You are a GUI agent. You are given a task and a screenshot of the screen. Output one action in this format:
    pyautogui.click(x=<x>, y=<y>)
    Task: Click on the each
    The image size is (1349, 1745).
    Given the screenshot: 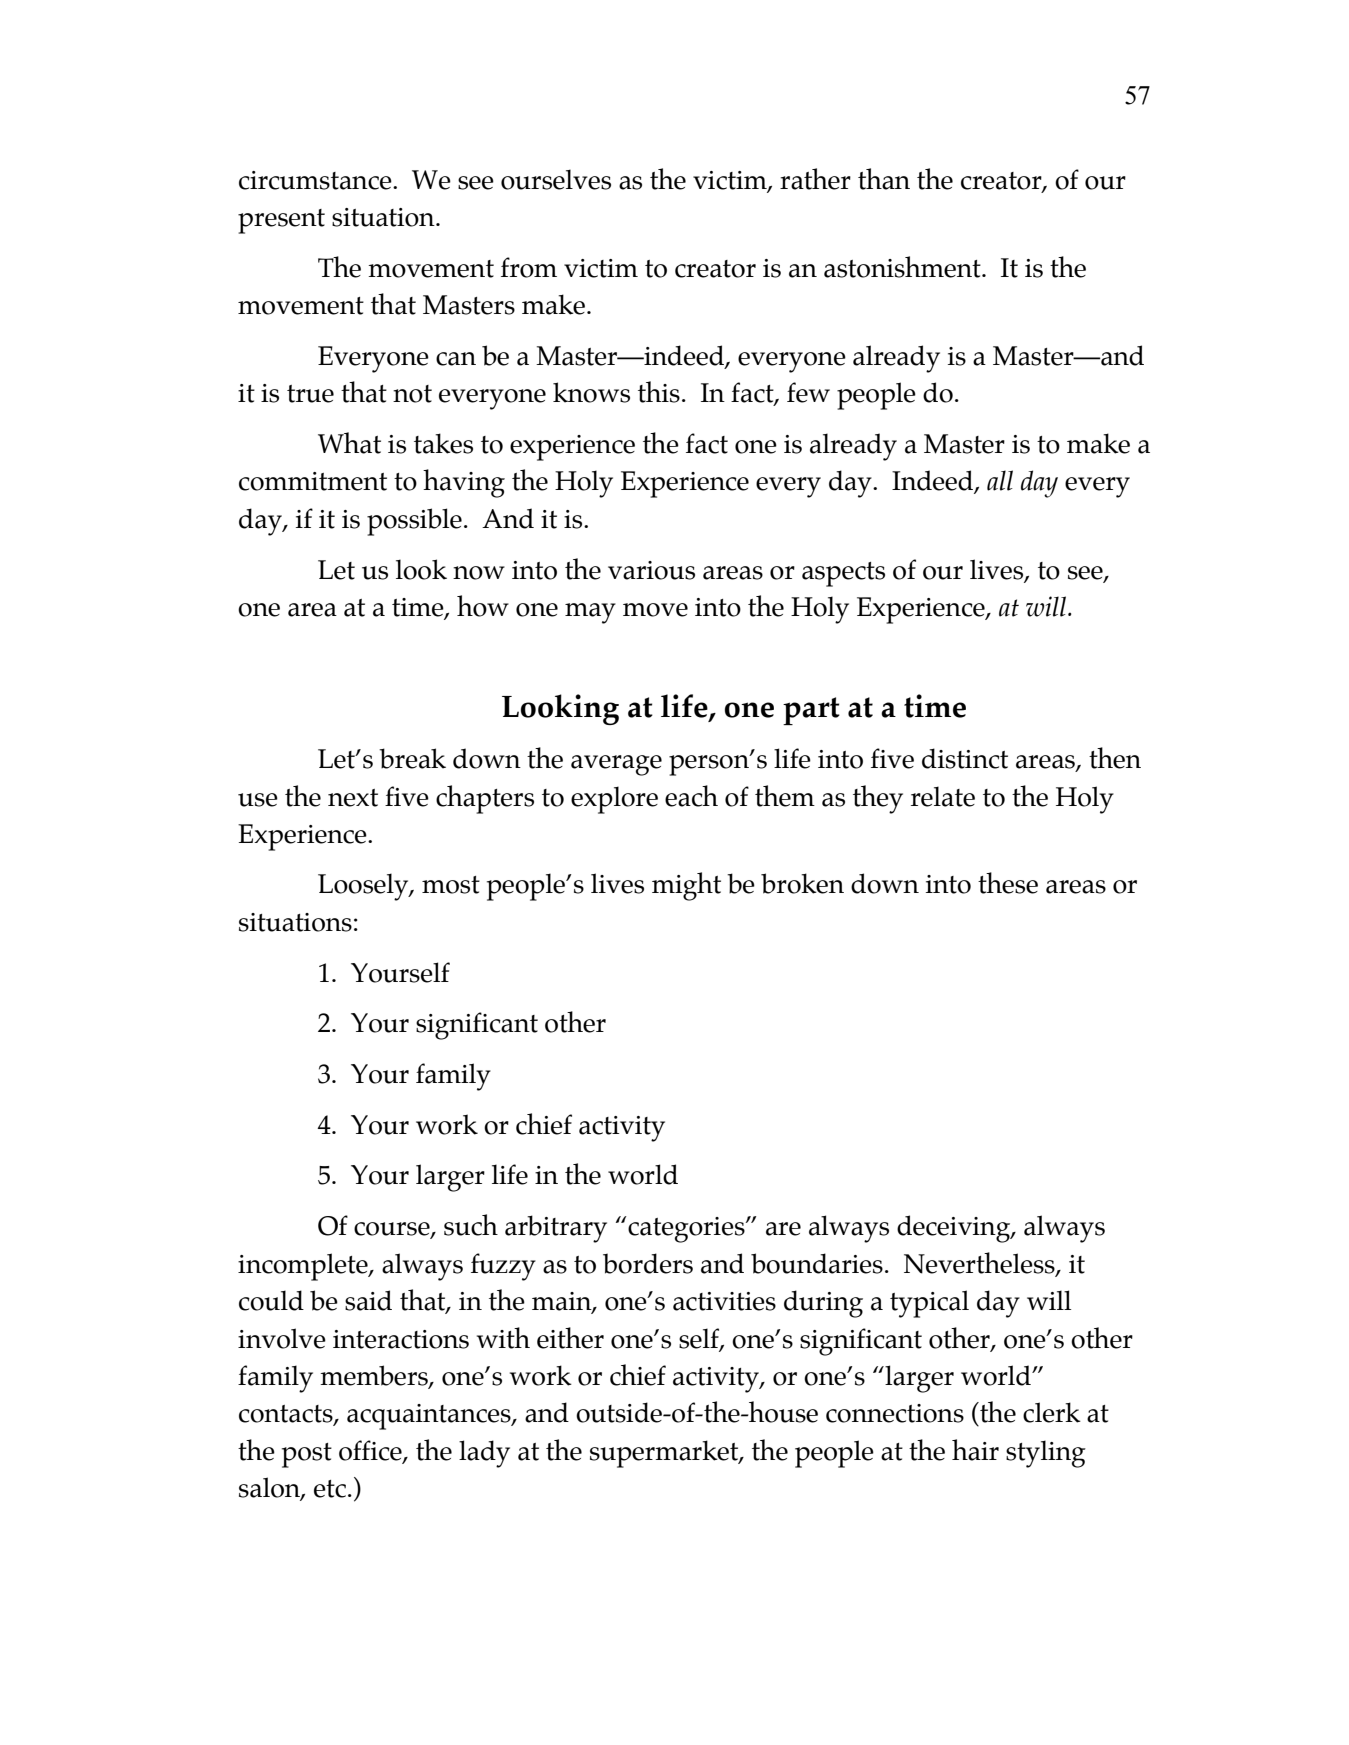 What is the action you would take?
    pyautogui.click(x=691, y=796)
